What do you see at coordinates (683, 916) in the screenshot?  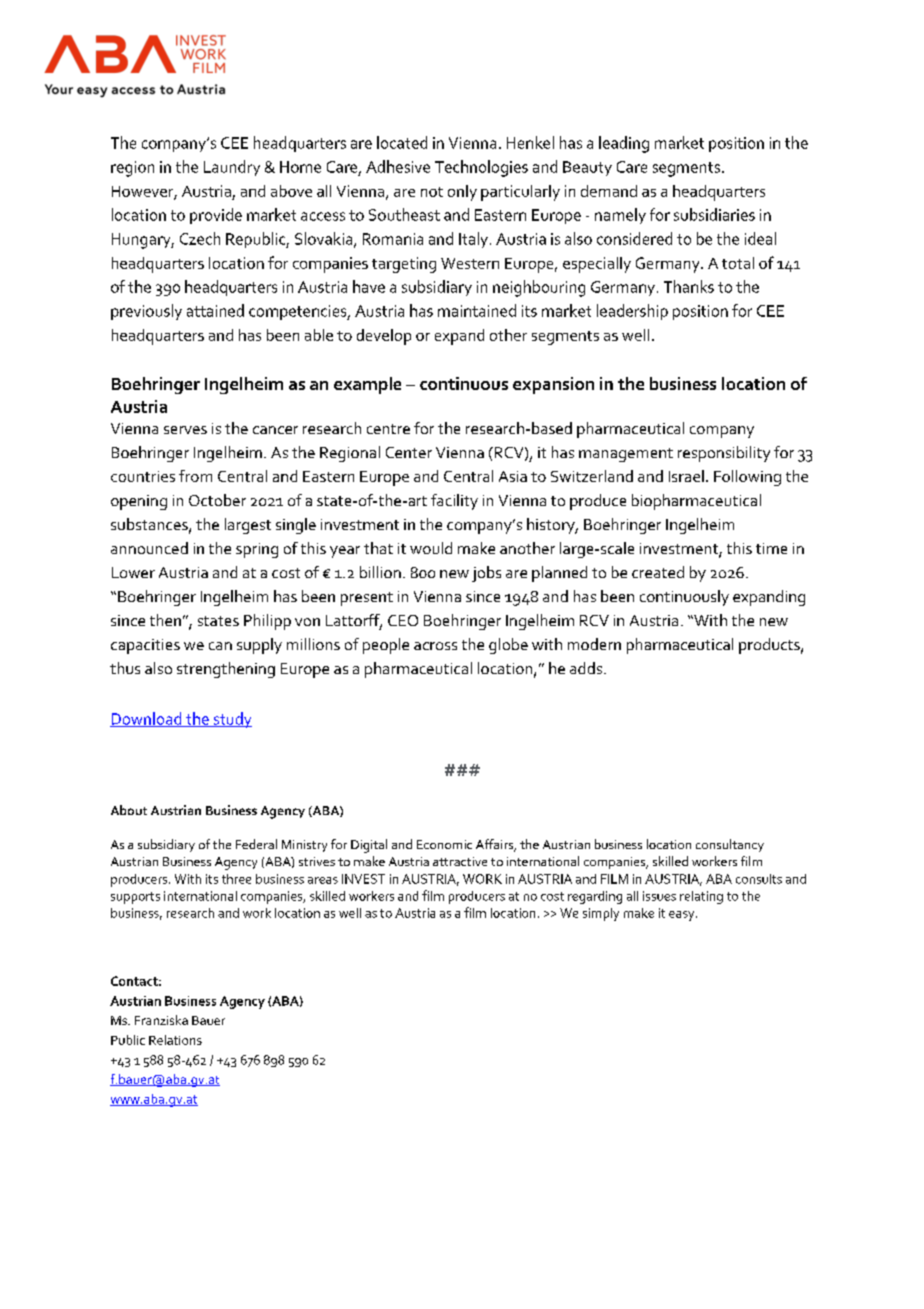 I see `easy` at bounding box center [683, 916].
